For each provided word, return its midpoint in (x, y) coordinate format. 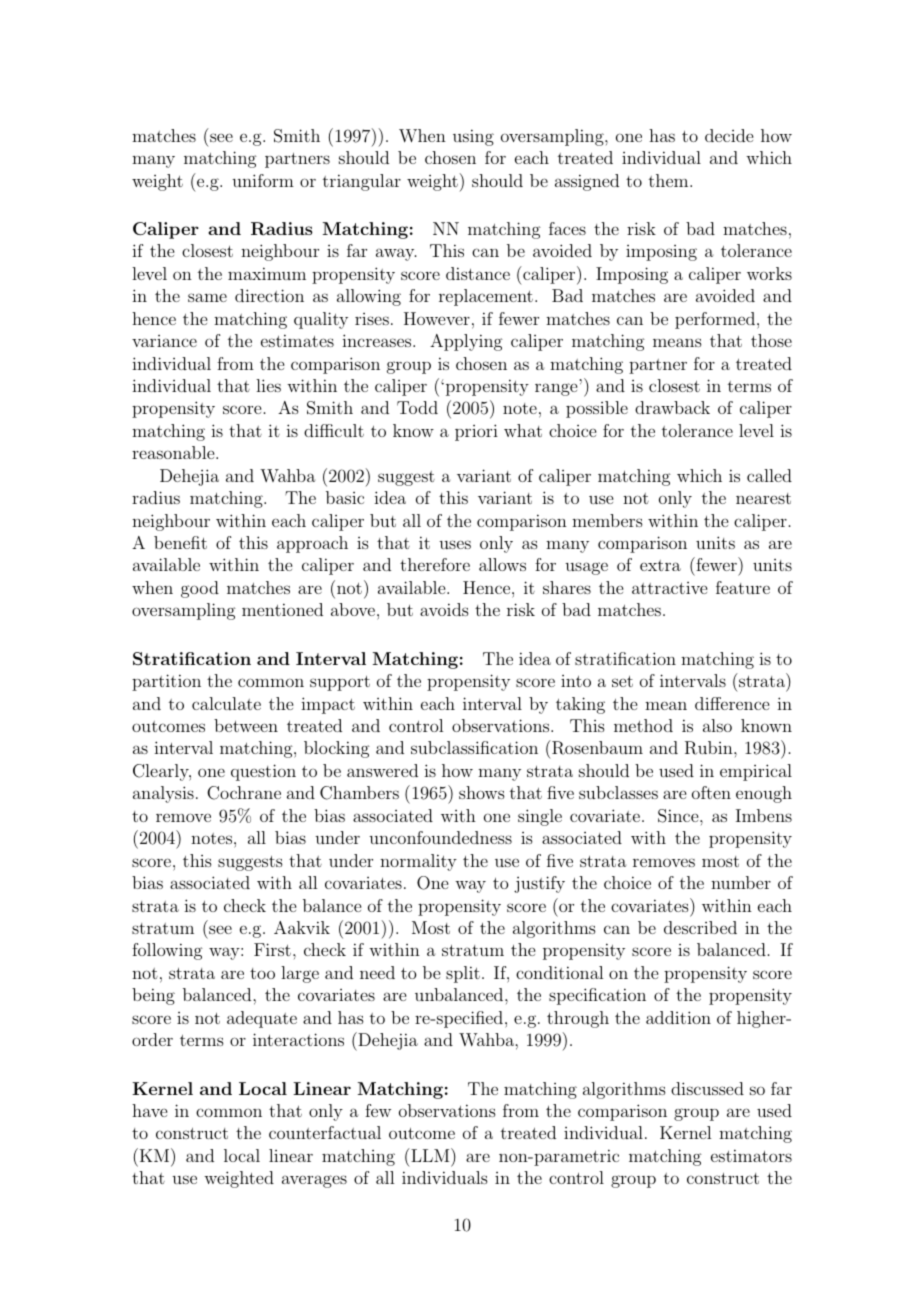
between (246, 725)
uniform (263, 180)
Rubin (710, 748)
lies (268, 385)
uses (455, 544)
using (473, 137)
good (200, 589)
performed (715, 320)
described (700, 927)
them (668, 180)
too (262, 973)
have (149, 1110)
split (463, 974)
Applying (466, 342)
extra (660, 565)
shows (482, 792)
